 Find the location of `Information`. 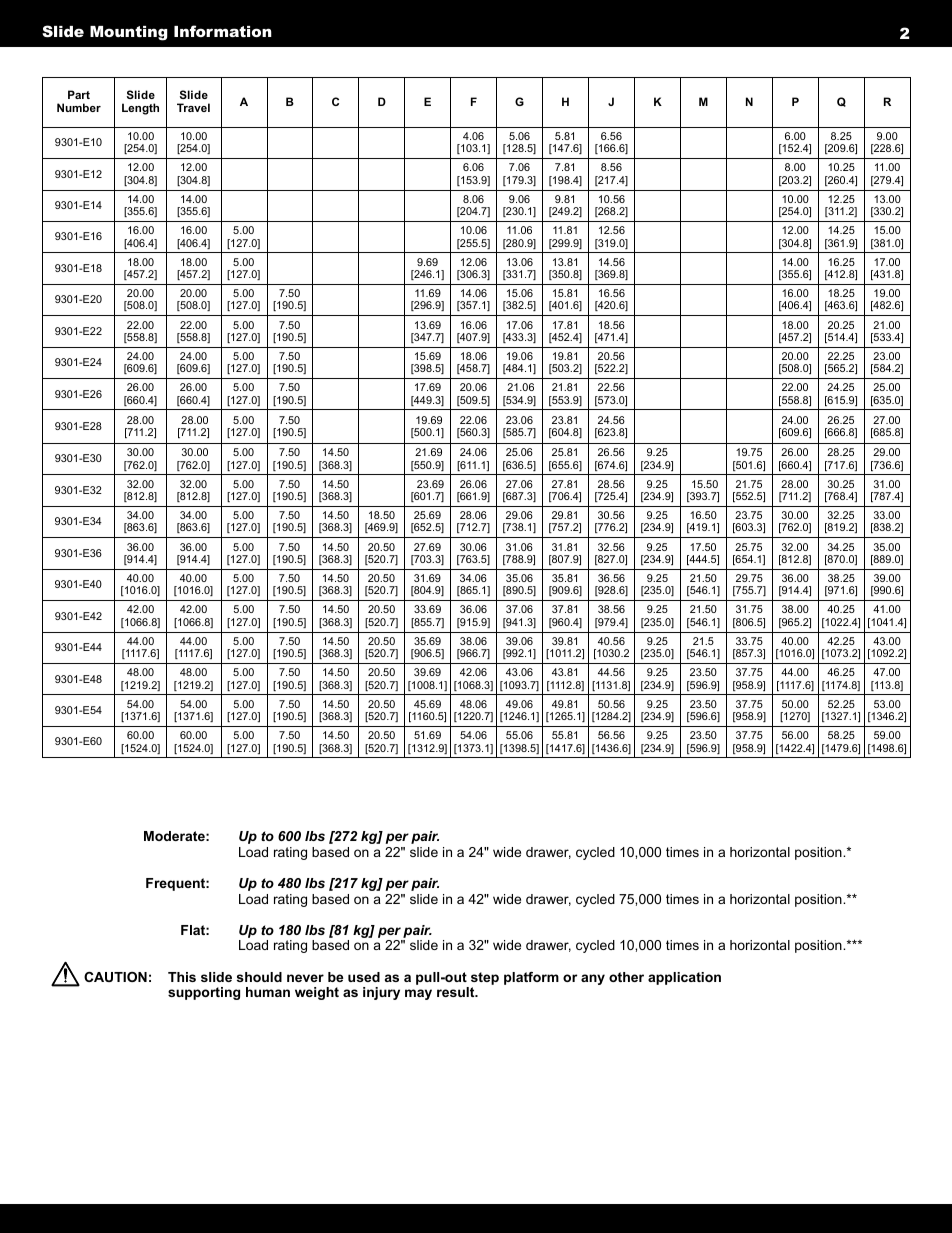

Information is located at coordinates (223, 31).
